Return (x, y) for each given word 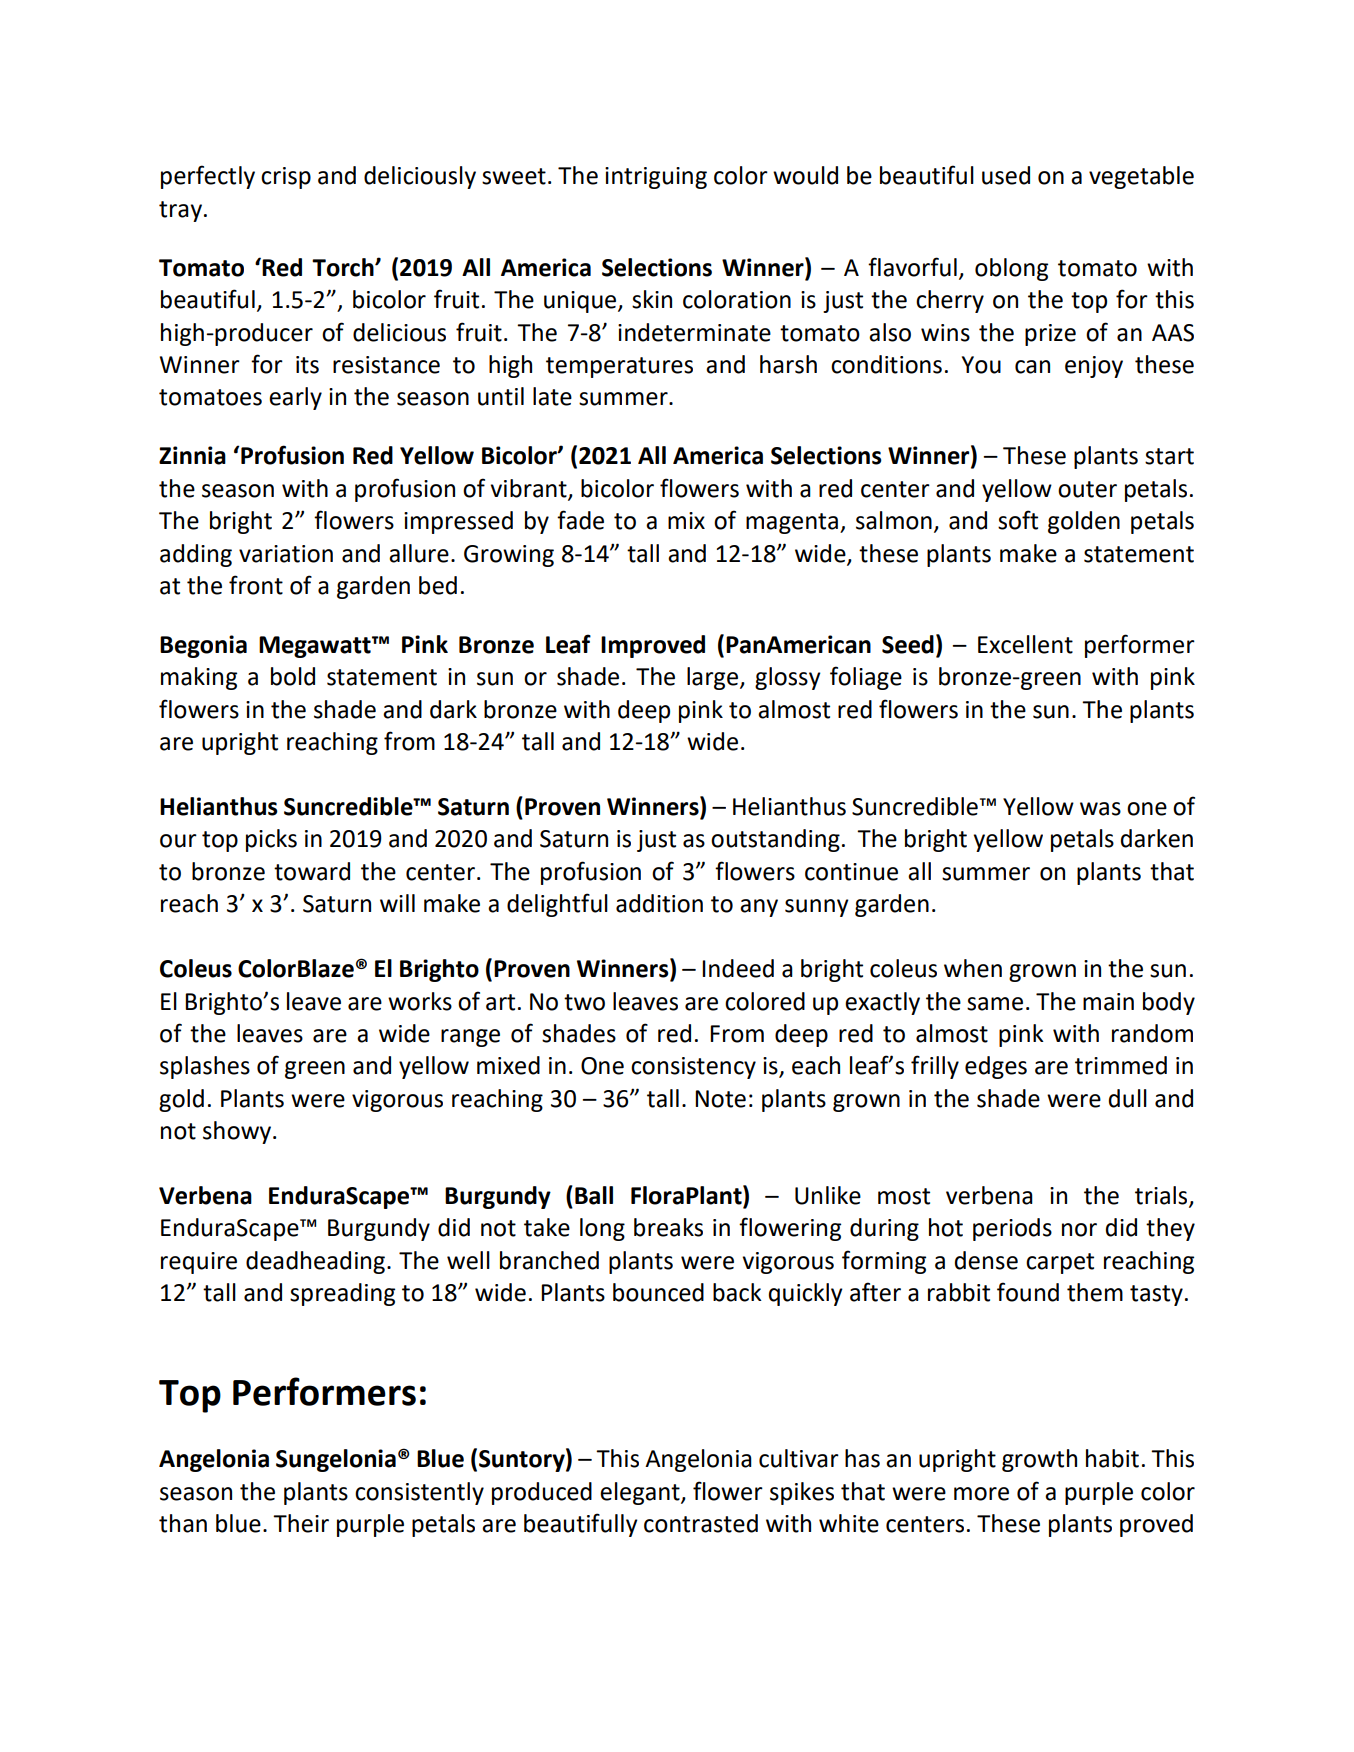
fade (580, 520)
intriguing (656, 178)
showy (238, 1132)
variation (286, 554)
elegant (641, 1493)
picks (271, 840)
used (1006, 175)
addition (659, 903)
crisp (286, 178)
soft (1018, 520)
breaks (668, 1227)
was (1100, 809)
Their (301, 1523)
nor (1079, 1230)
